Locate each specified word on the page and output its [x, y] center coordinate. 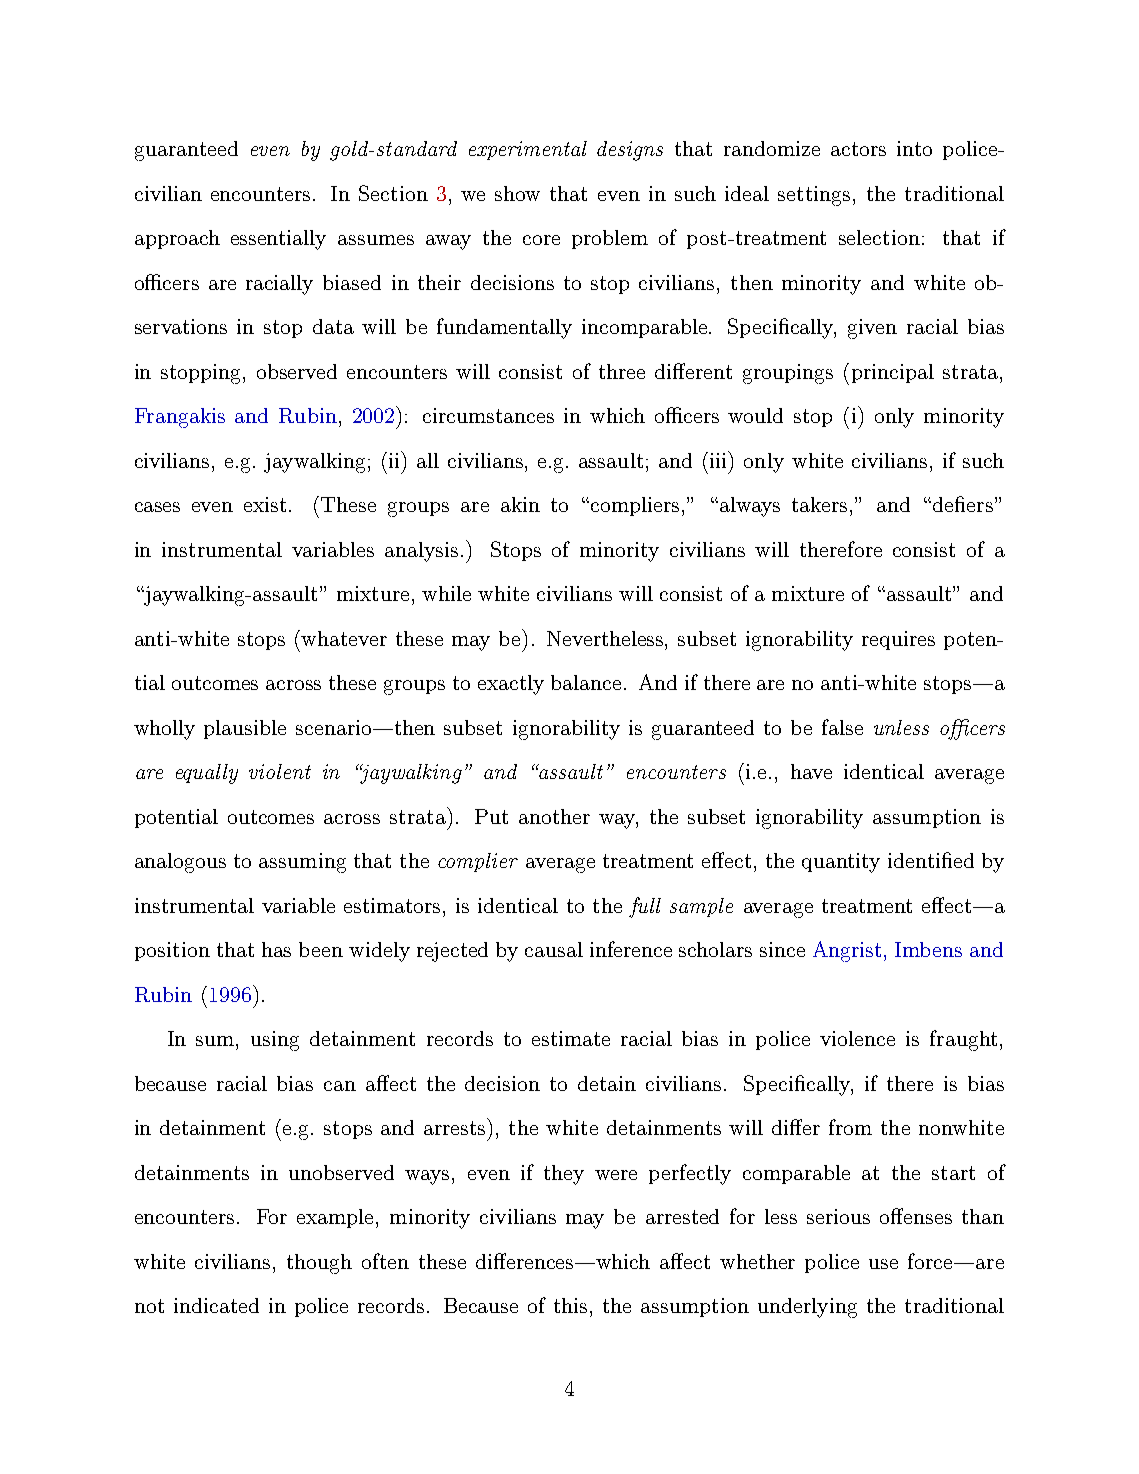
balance [586, 682]
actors [858, 149]
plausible [245, 729]
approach [177, 239]
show [517, 193]
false [842, 727]
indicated [216, 1305]
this [570, 1305]
